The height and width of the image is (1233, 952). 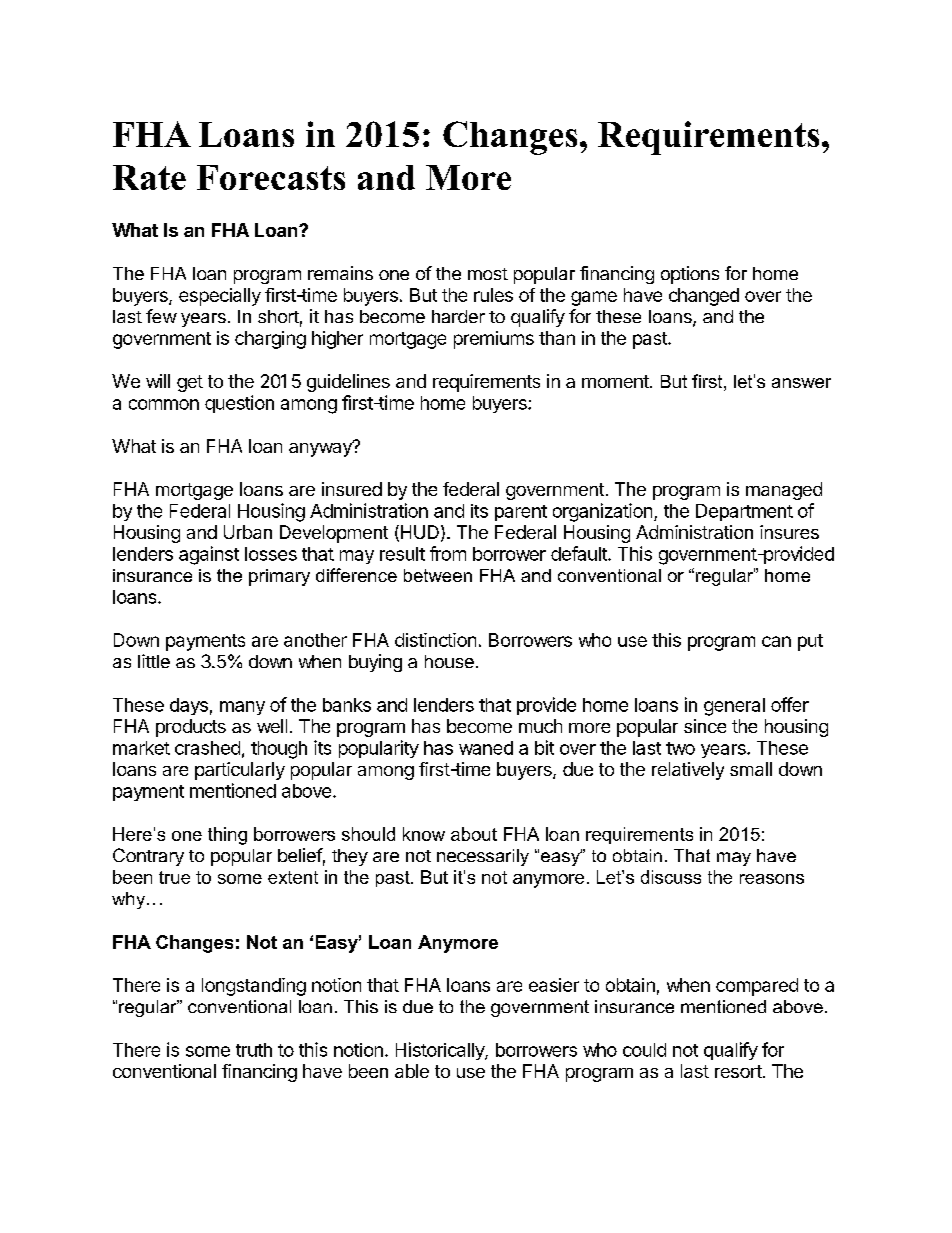 I want to click on premiums, so click(x=494, y=340).
